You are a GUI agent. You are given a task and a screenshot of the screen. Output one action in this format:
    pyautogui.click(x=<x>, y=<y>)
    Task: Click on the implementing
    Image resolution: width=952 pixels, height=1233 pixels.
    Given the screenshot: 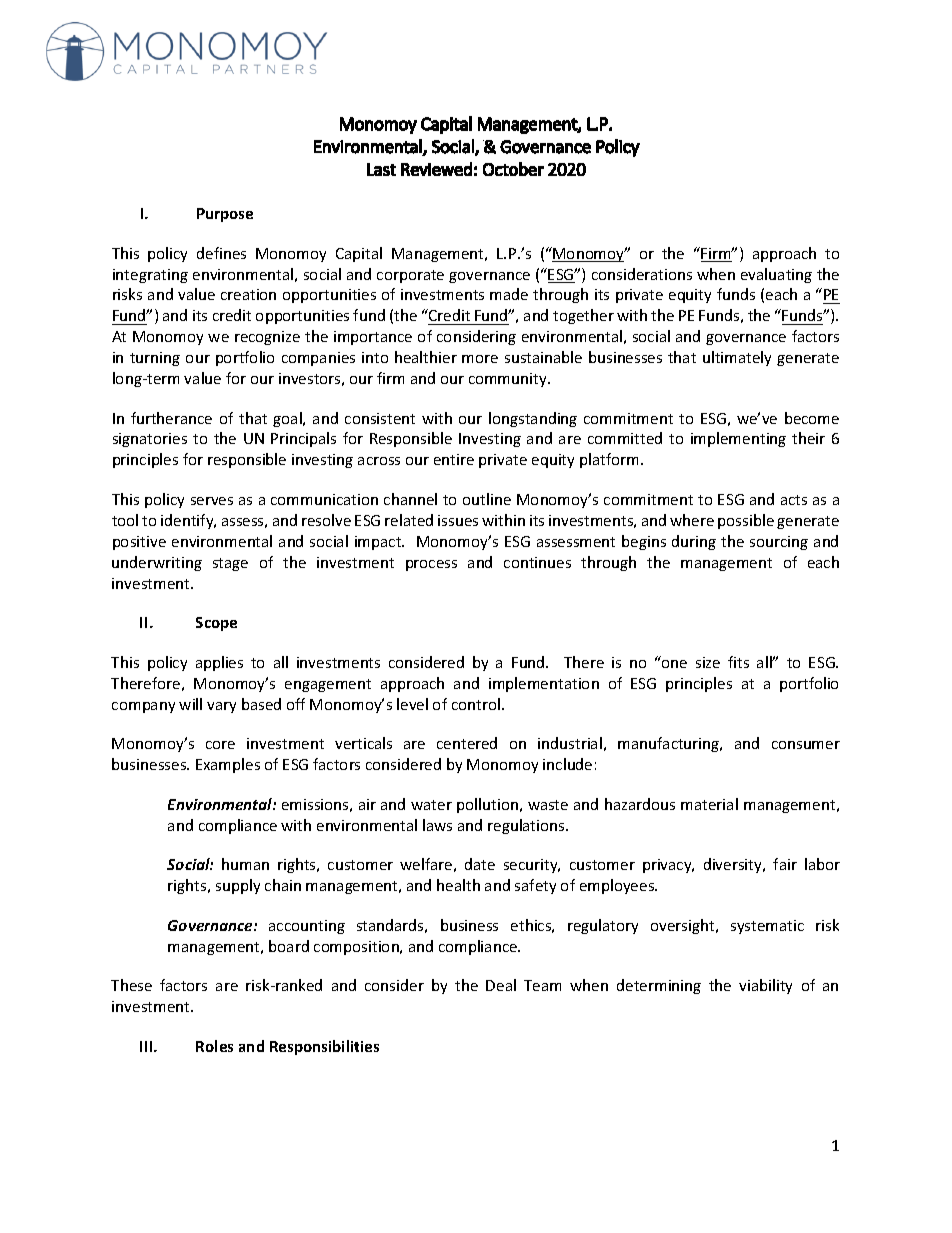 What is the action you would take?
    pyautogui.click(x=738, y=439)
